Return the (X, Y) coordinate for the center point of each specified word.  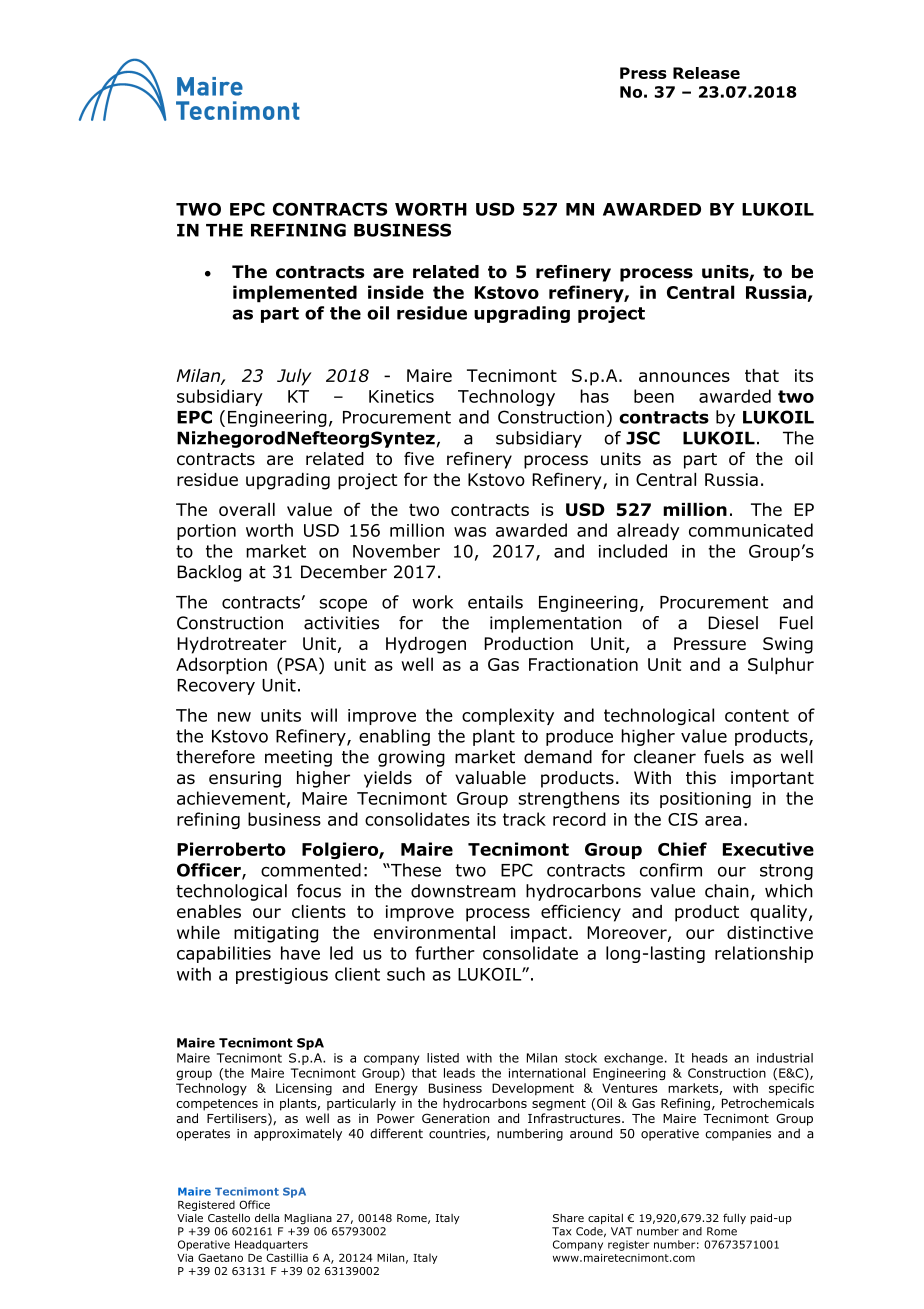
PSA (302, 664)
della (267, 1218)
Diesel (733, 623)
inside (396, 292)
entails (495, 602)
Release (706, 73)
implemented (295, 294)
